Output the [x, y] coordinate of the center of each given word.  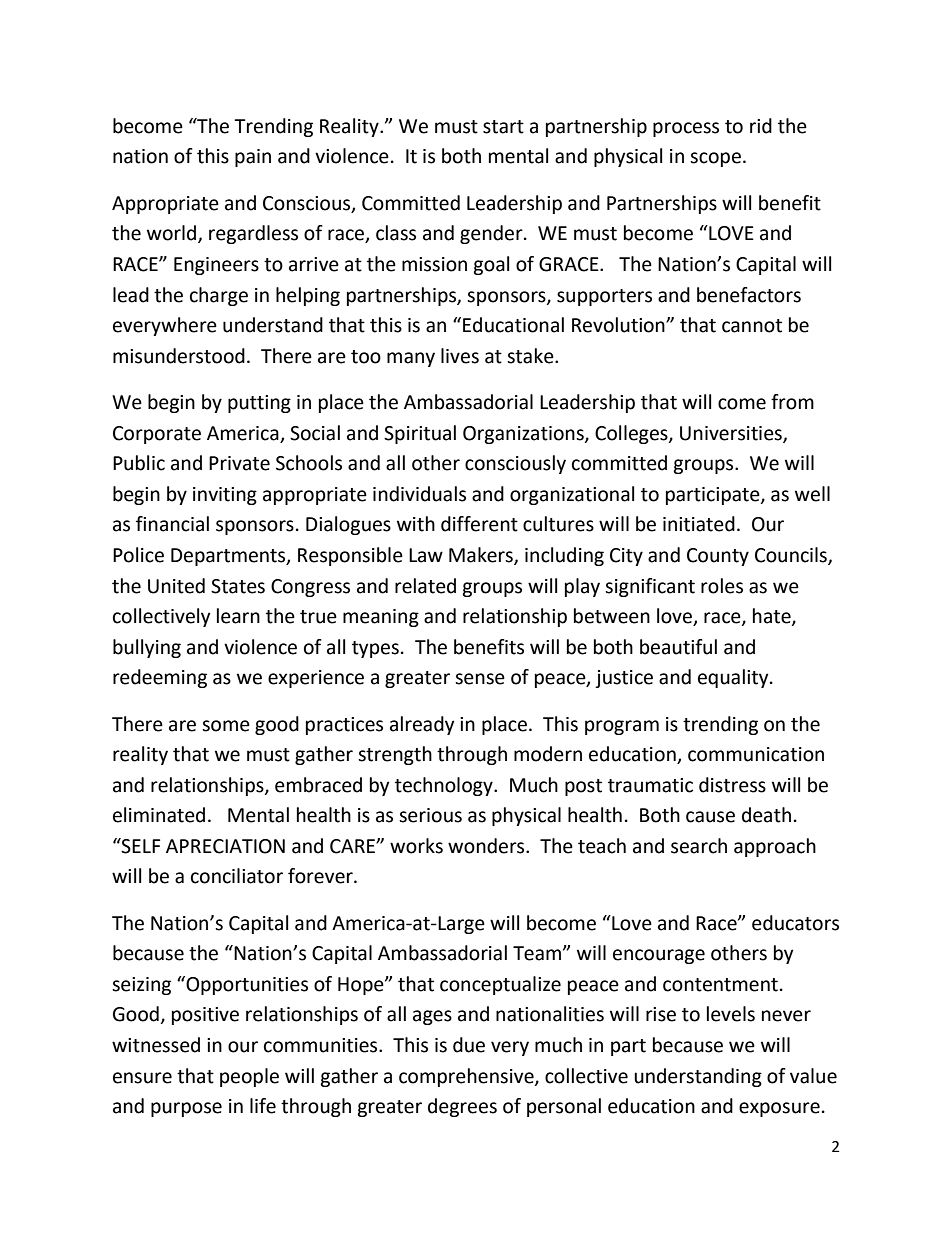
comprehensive [467, 1077]
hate [773, 617]
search [699, 846]
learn [238, 616]
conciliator [237, 876]
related [425, 586]
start [503, 127]
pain [253, 158]
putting [259, 404]
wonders [487, 846]
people [249, 1077]
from [792, 402]
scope [715, 159]
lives [460, 356]
